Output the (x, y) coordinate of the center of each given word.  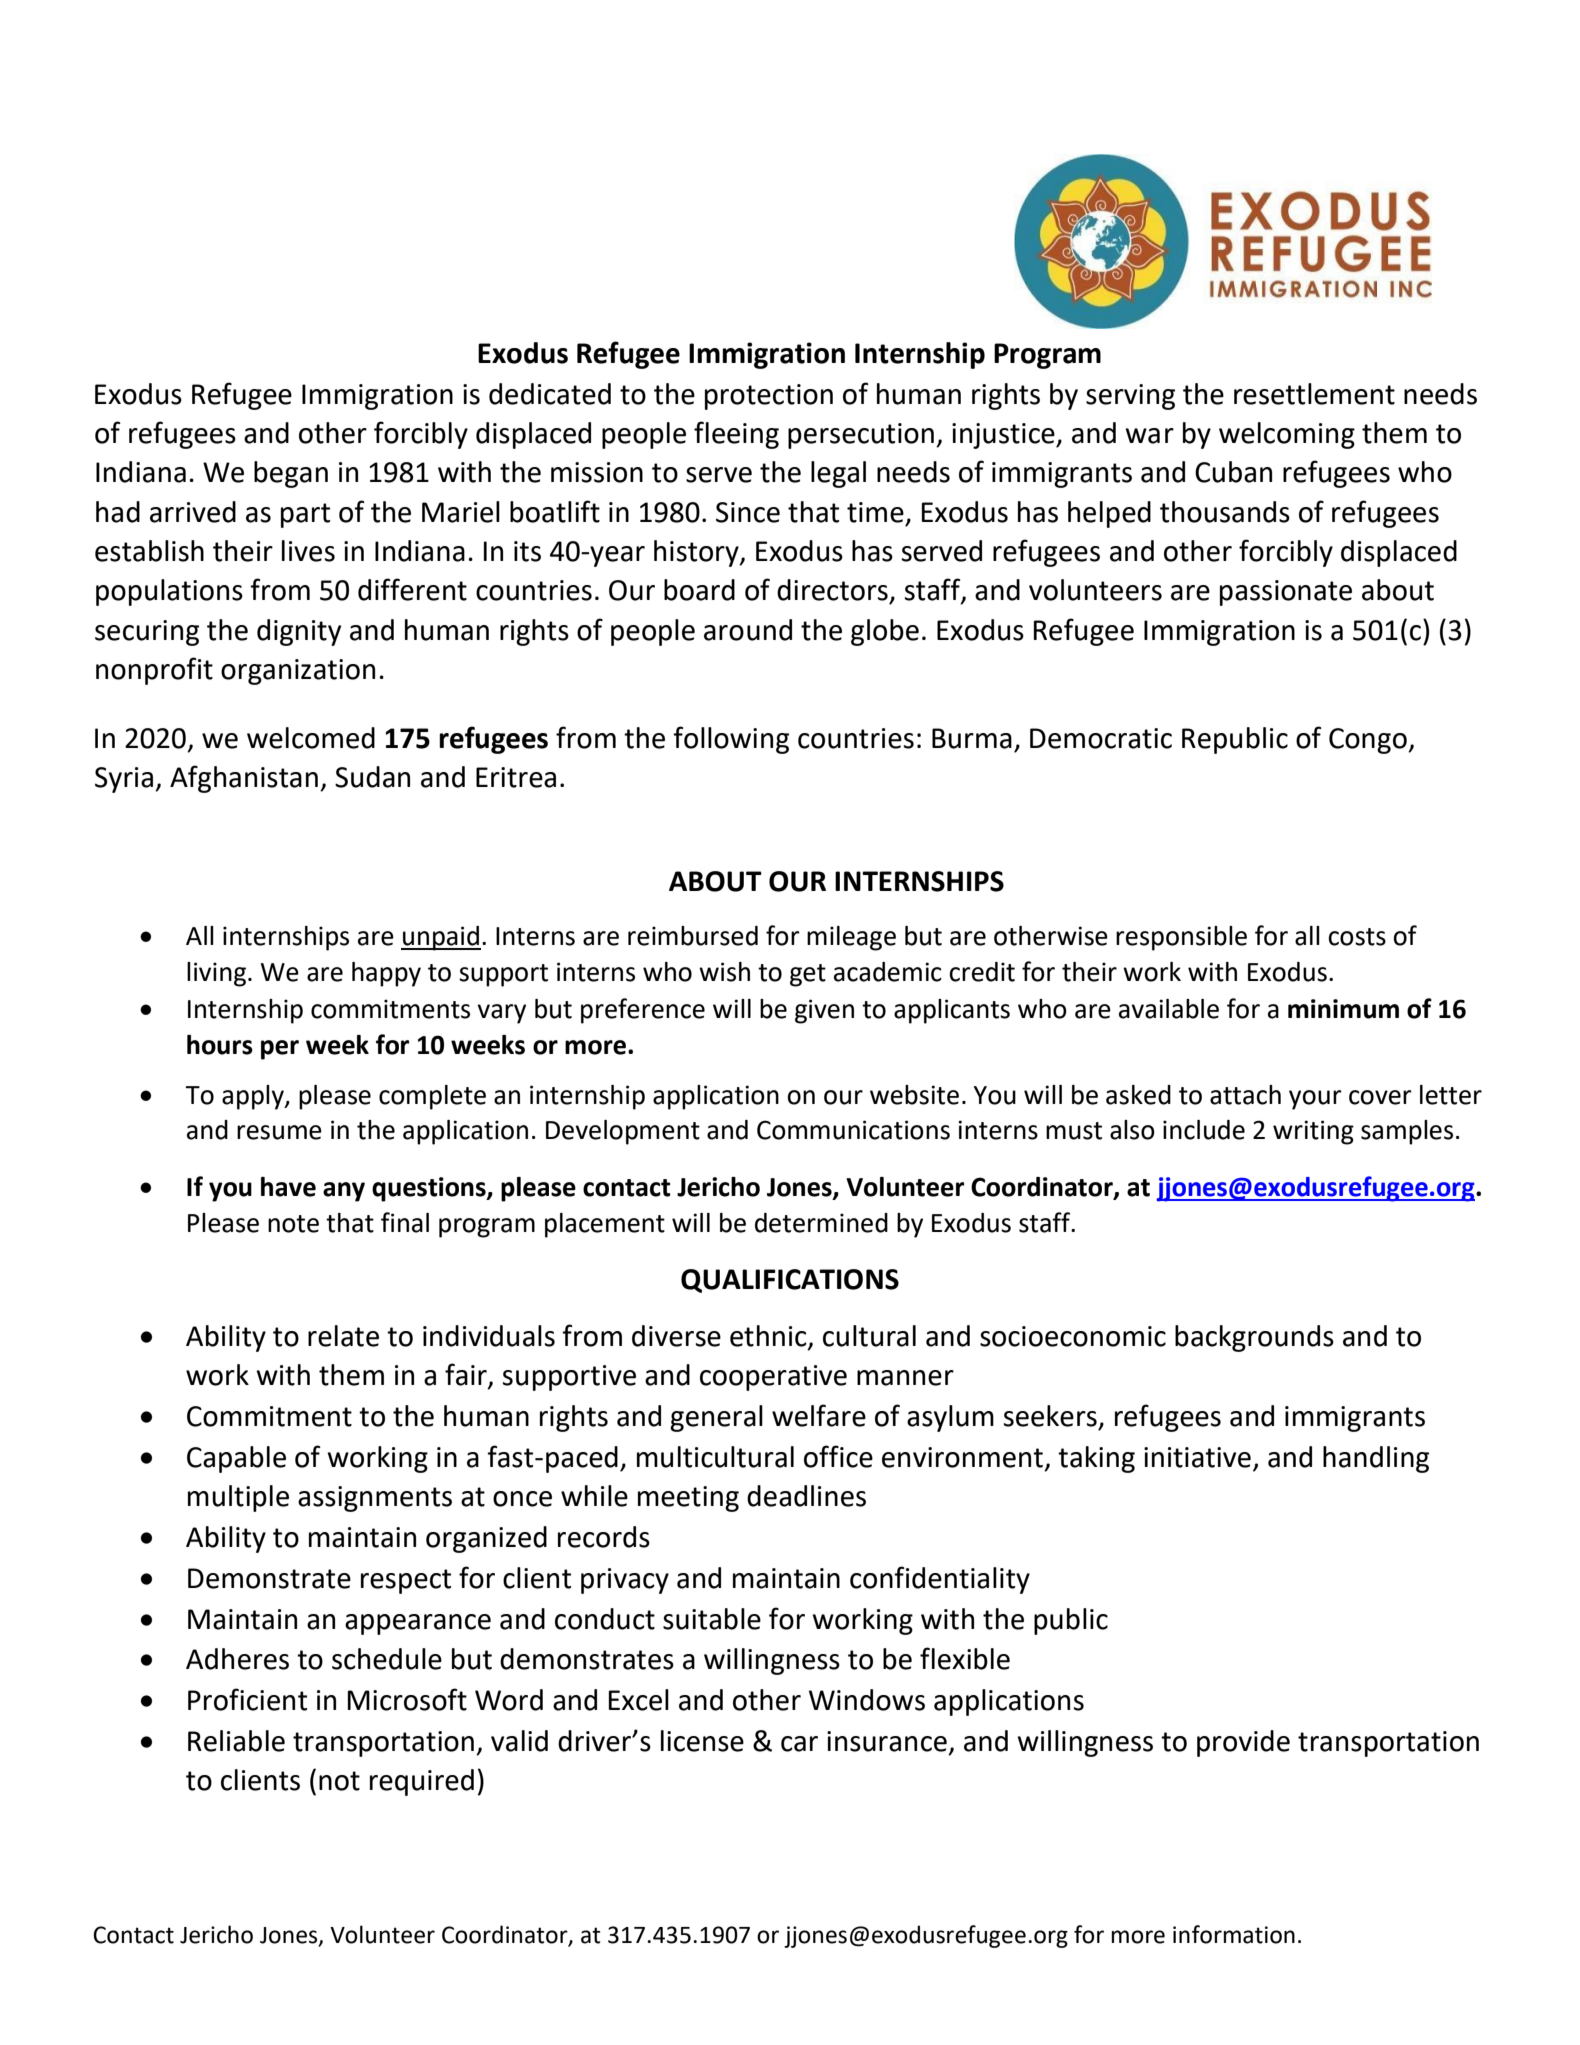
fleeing (736, 435)
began (291, 474)
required (422, 1782)
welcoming (1287, 435)
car (799, 1744)
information (1234, 1934)
